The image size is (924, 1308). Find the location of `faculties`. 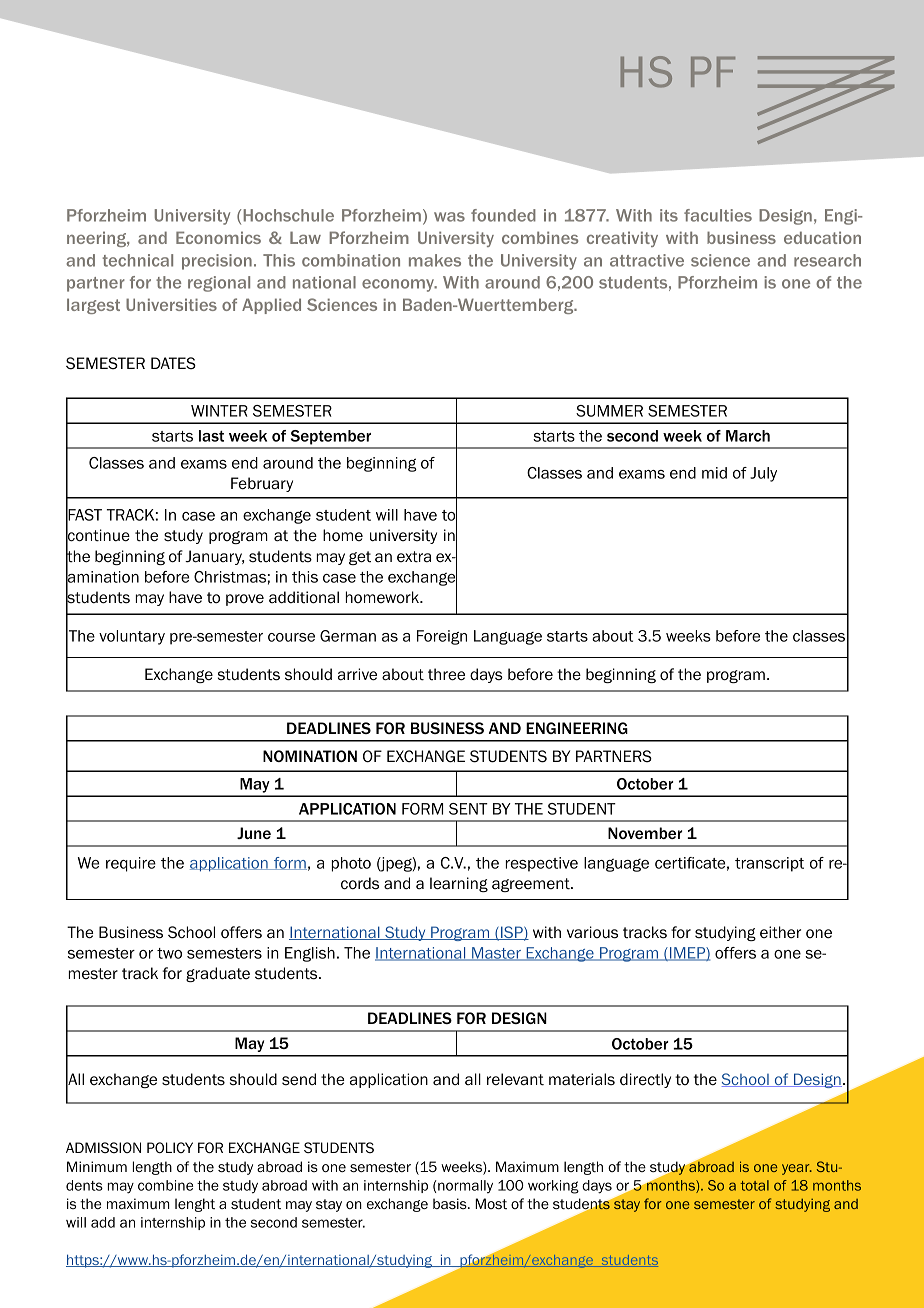

faculties is located at coordinates (718, 215).
